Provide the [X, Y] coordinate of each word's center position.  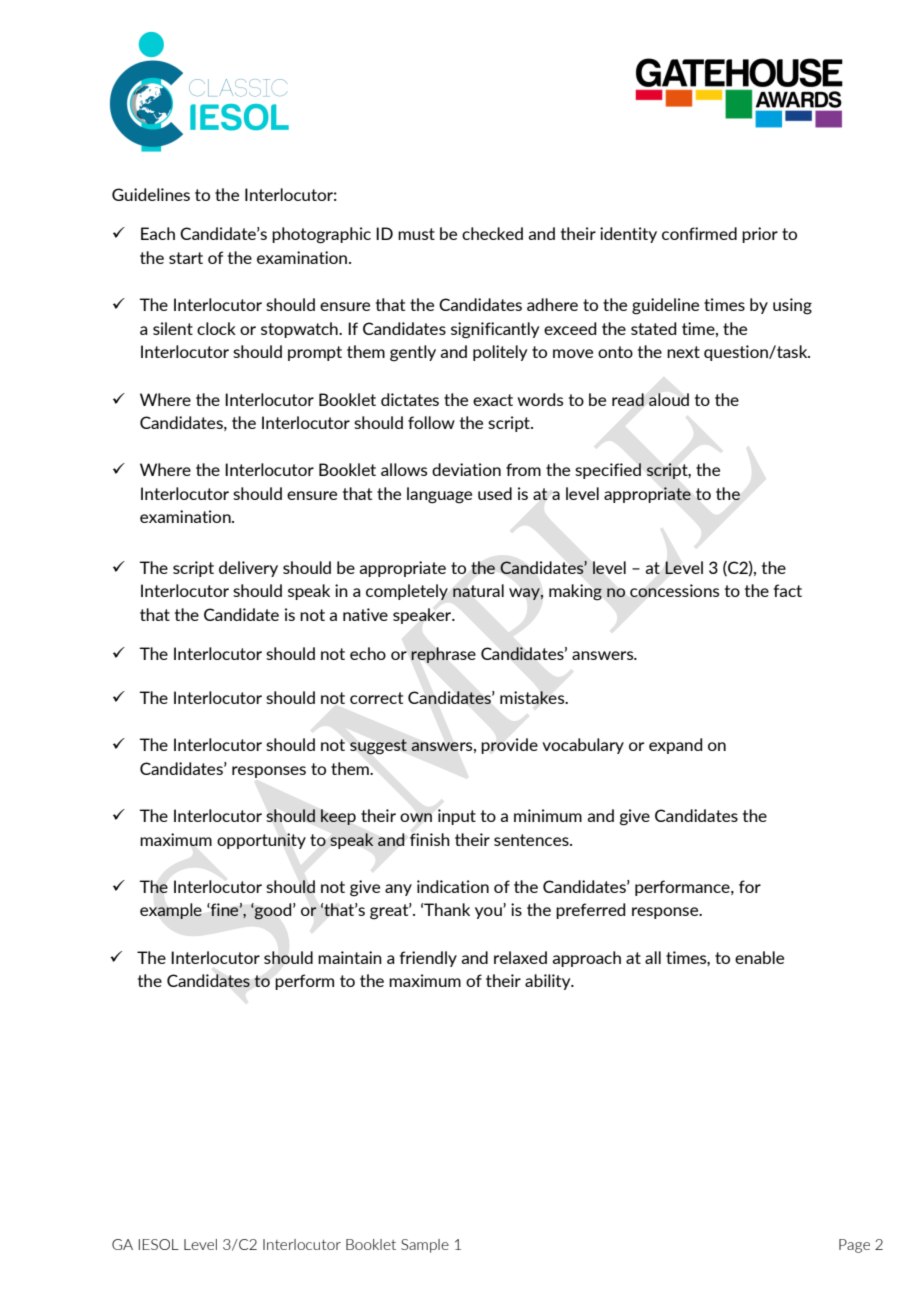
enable [759, 957]
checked [492, 233]
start [186, 258]
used [495, 493]
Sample [425, 1246]
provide [509, 746]
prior [760, 235]
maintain [350, 957]
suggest [378, 747]
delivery [248, 569]
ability [549, 982]
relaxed [520, 957]
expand [675, 746]
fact [787, 590]
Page [854, 1246]
